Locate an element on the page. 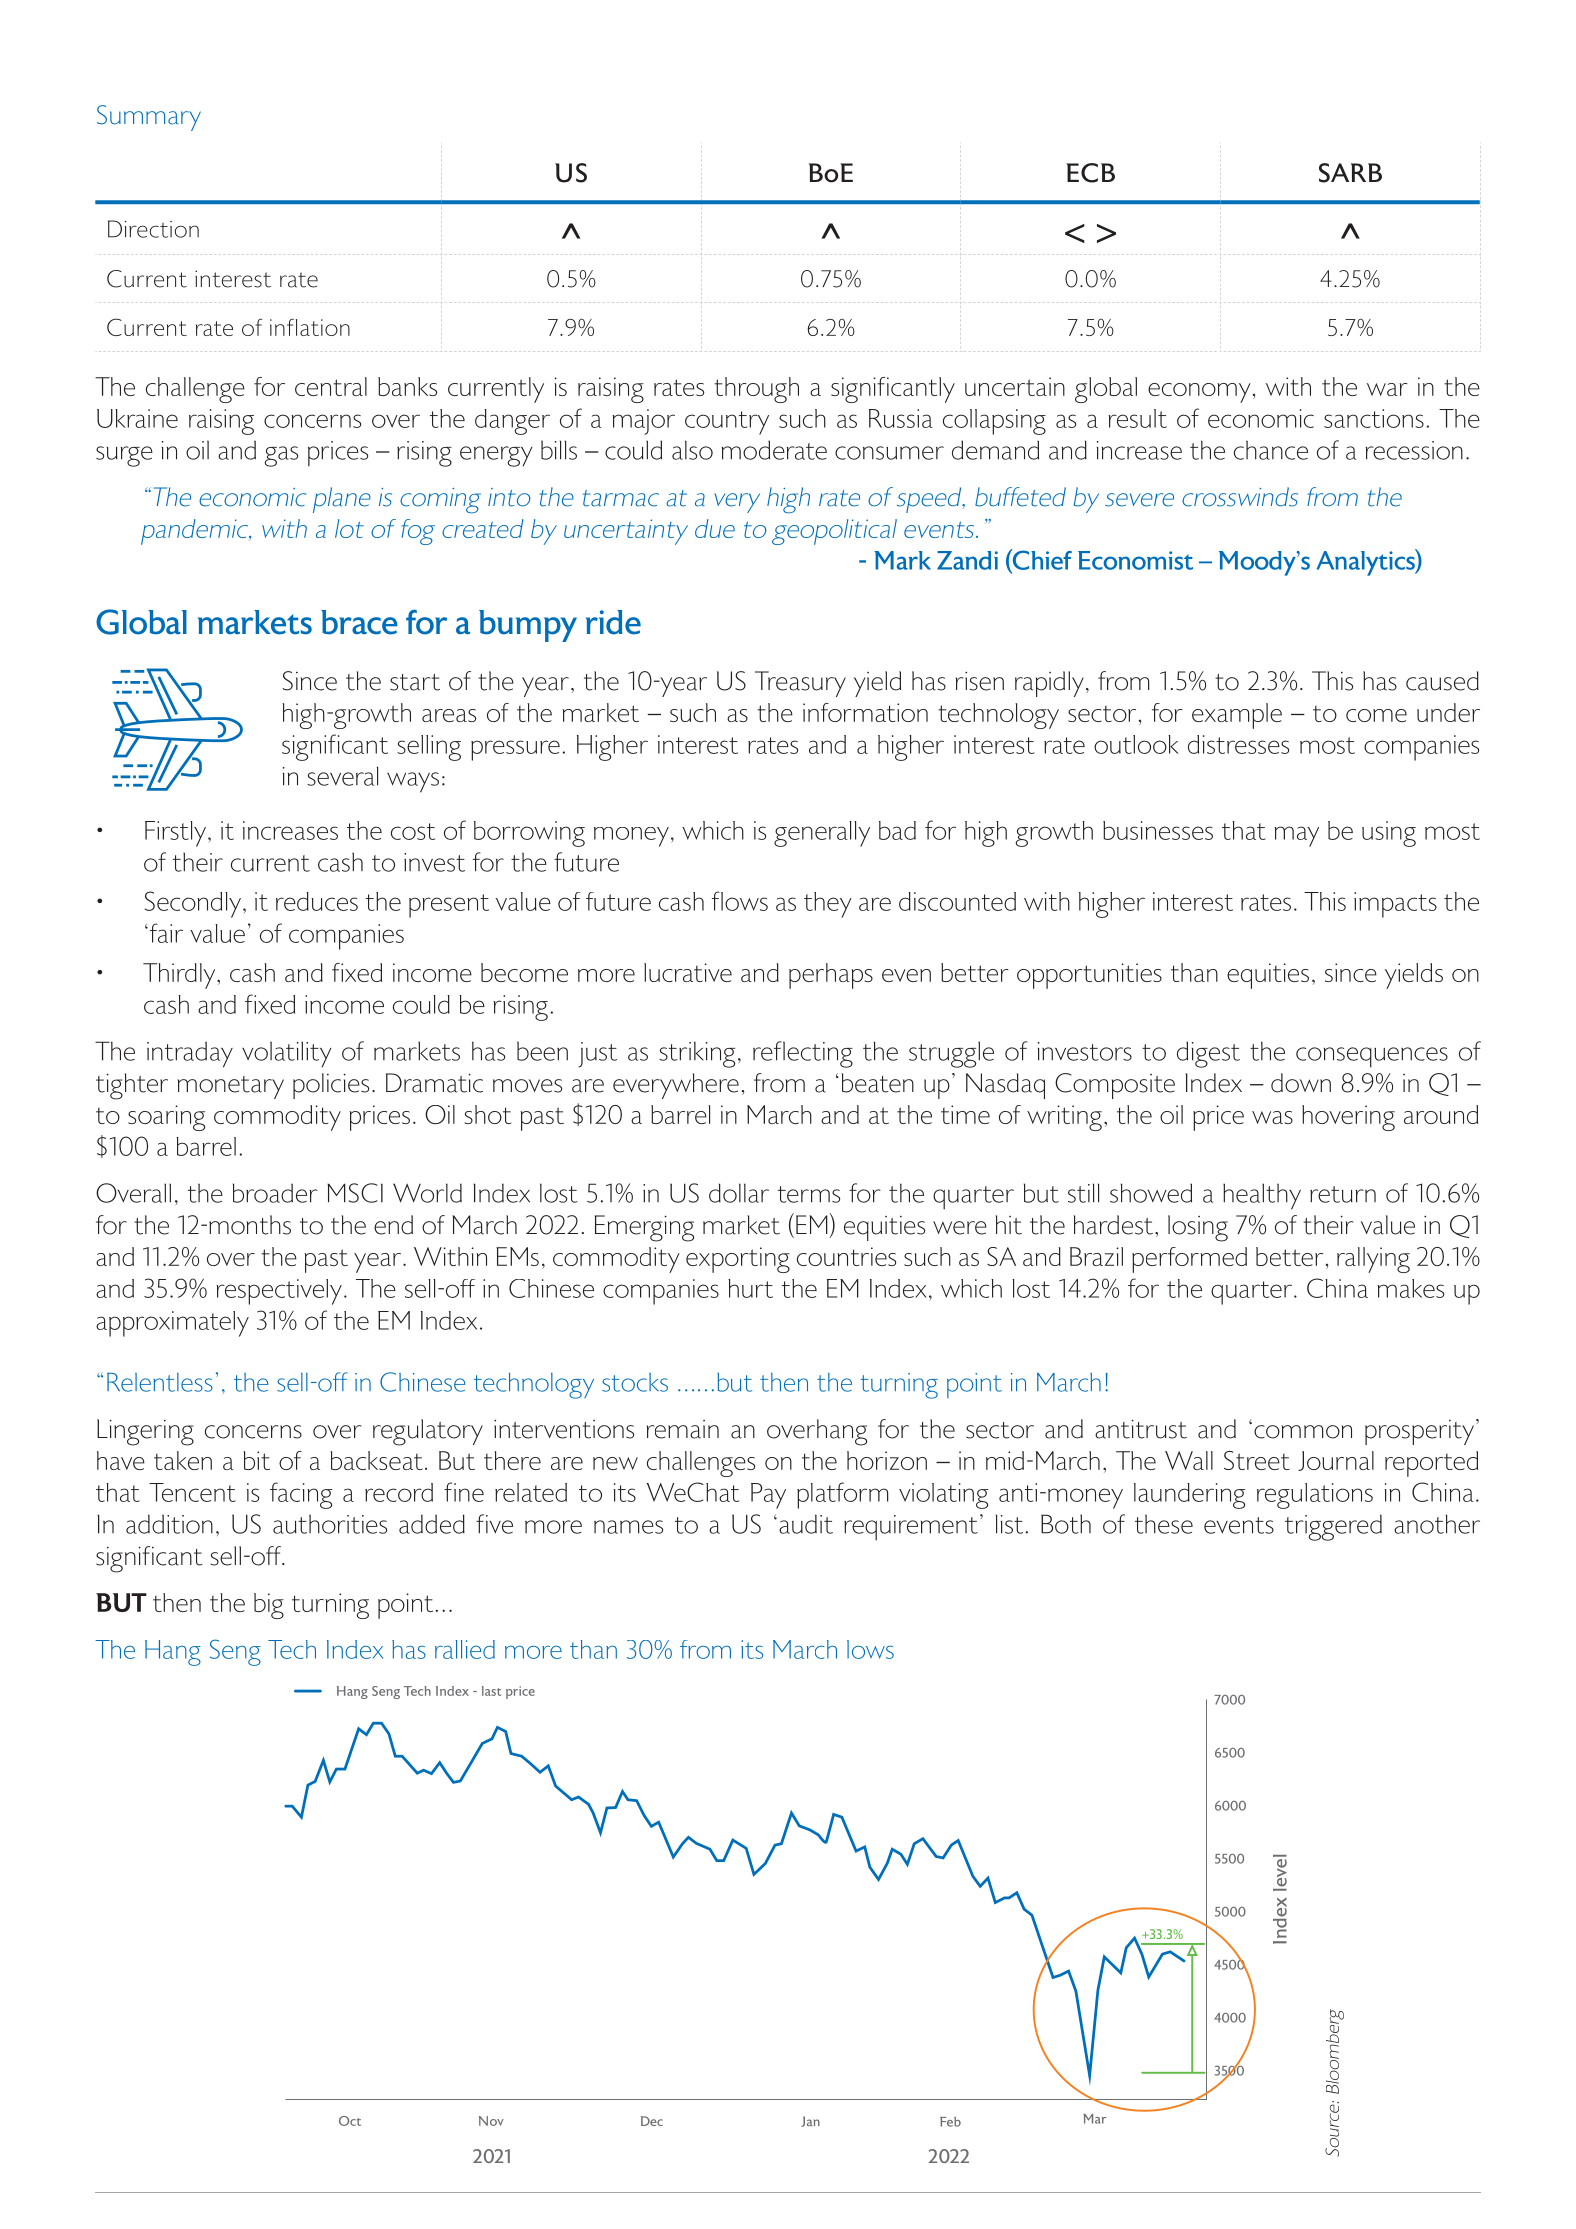 This document has height=2229, width=1576. Oct is located at coordinates (350, 2121).
